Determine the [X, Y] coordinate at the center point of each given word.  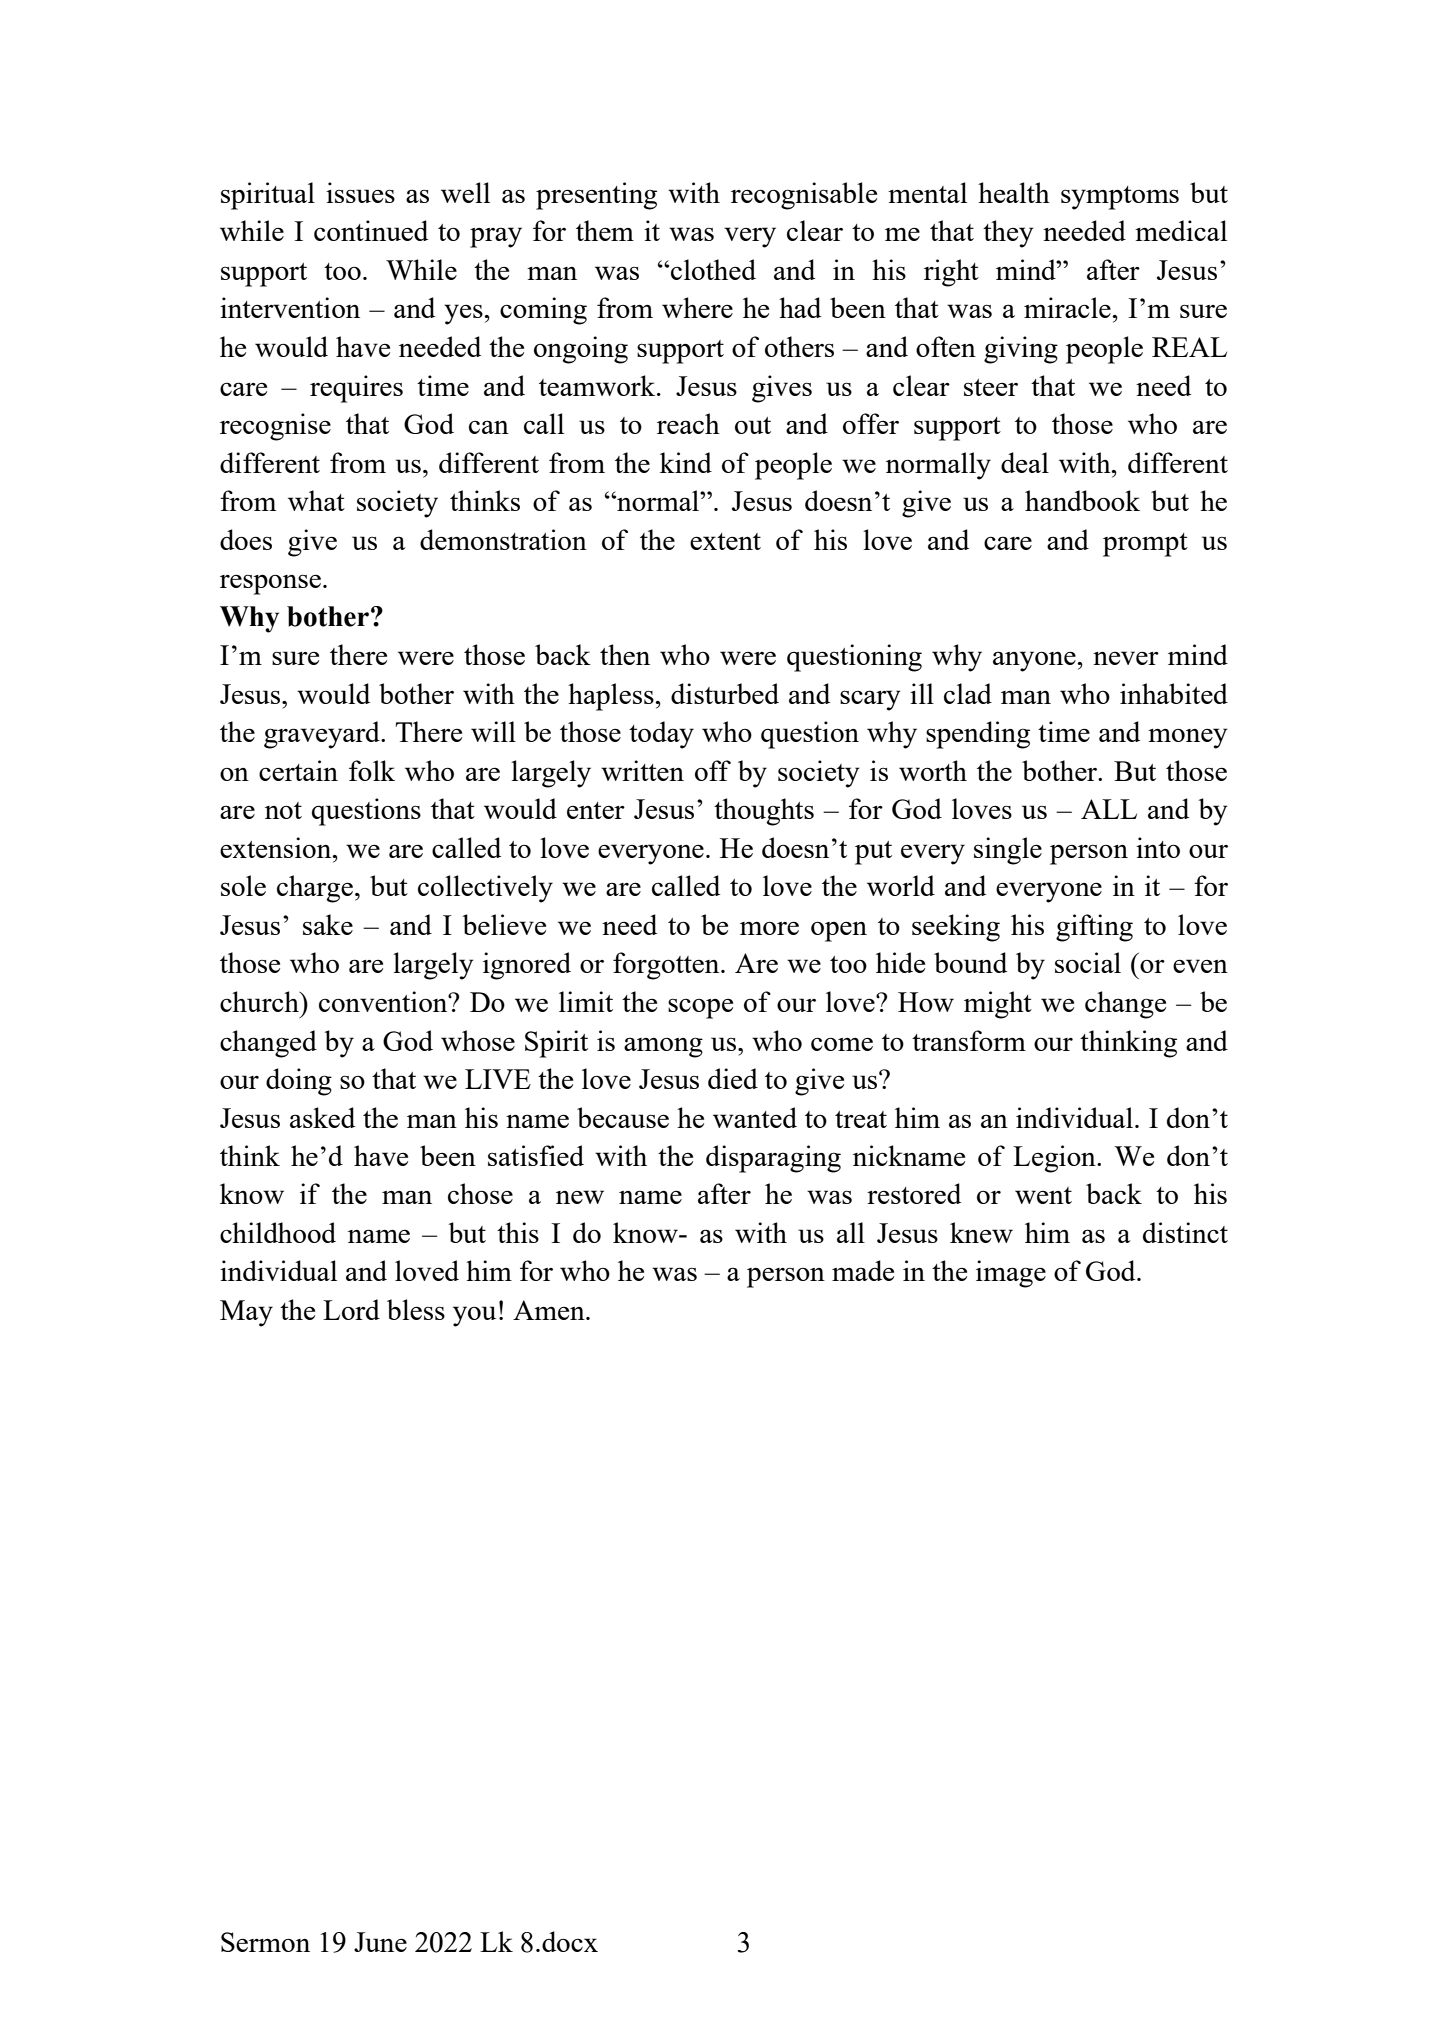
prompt [1145, 545]
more [769, 928]
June [380, 1942]
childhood [278, 1232]
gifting [1094, 928]
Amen [550, 1310]
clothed [713, 269]
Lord [351, 1309]
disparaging [773, 1159]
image [1011, 1274]
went [1043, 1195]
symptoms [1120, 198]
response [270, 584]
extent [725, 541]
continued [371, 230]
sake [328, 924]
